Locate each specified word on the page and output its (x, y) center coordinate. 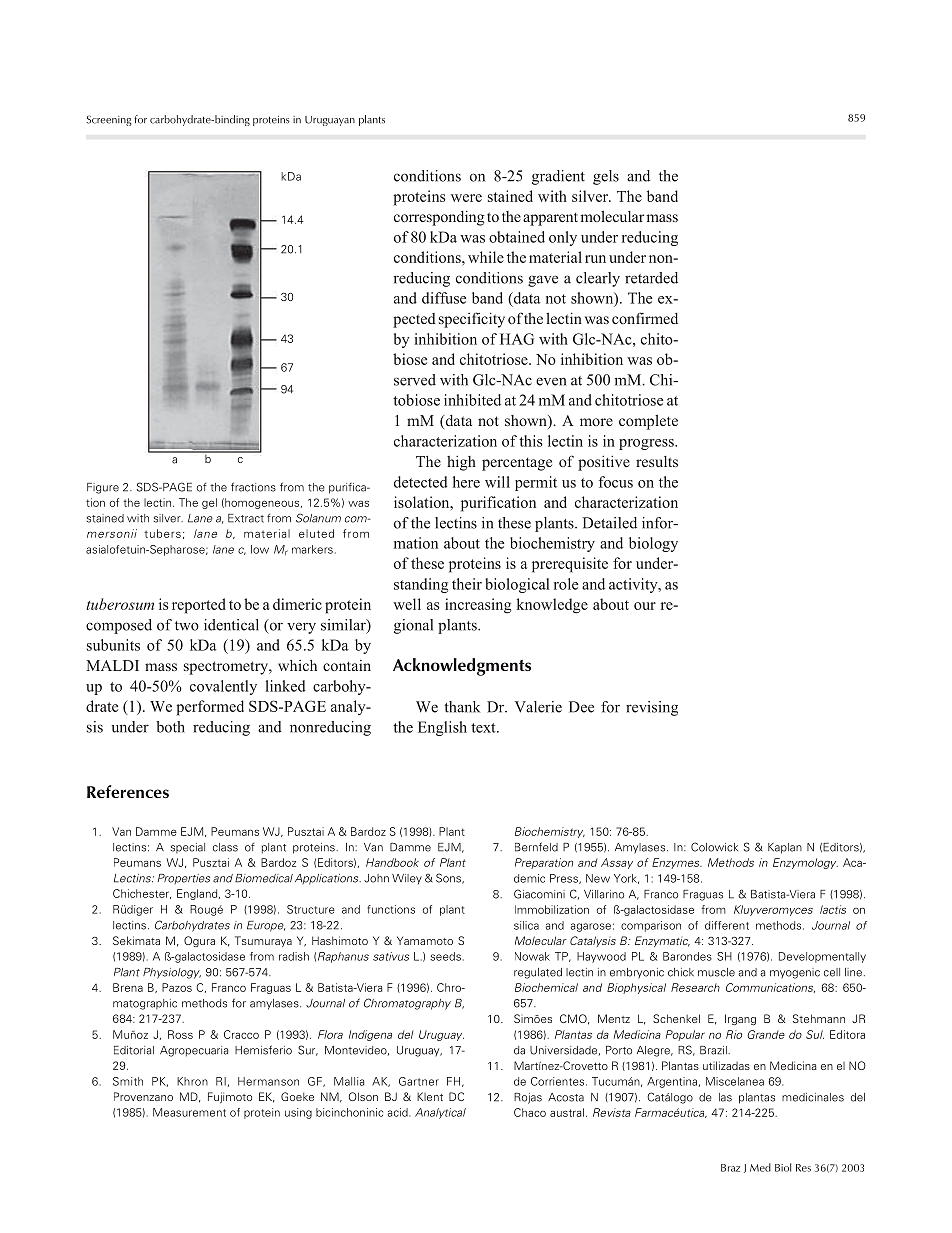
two (187, 626)
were (466, 198)
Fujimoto (230, 1097)
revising (652, 708)
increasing (478, 606)
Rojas (528, 1098)
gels (606, 177)
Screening (109, 120)
